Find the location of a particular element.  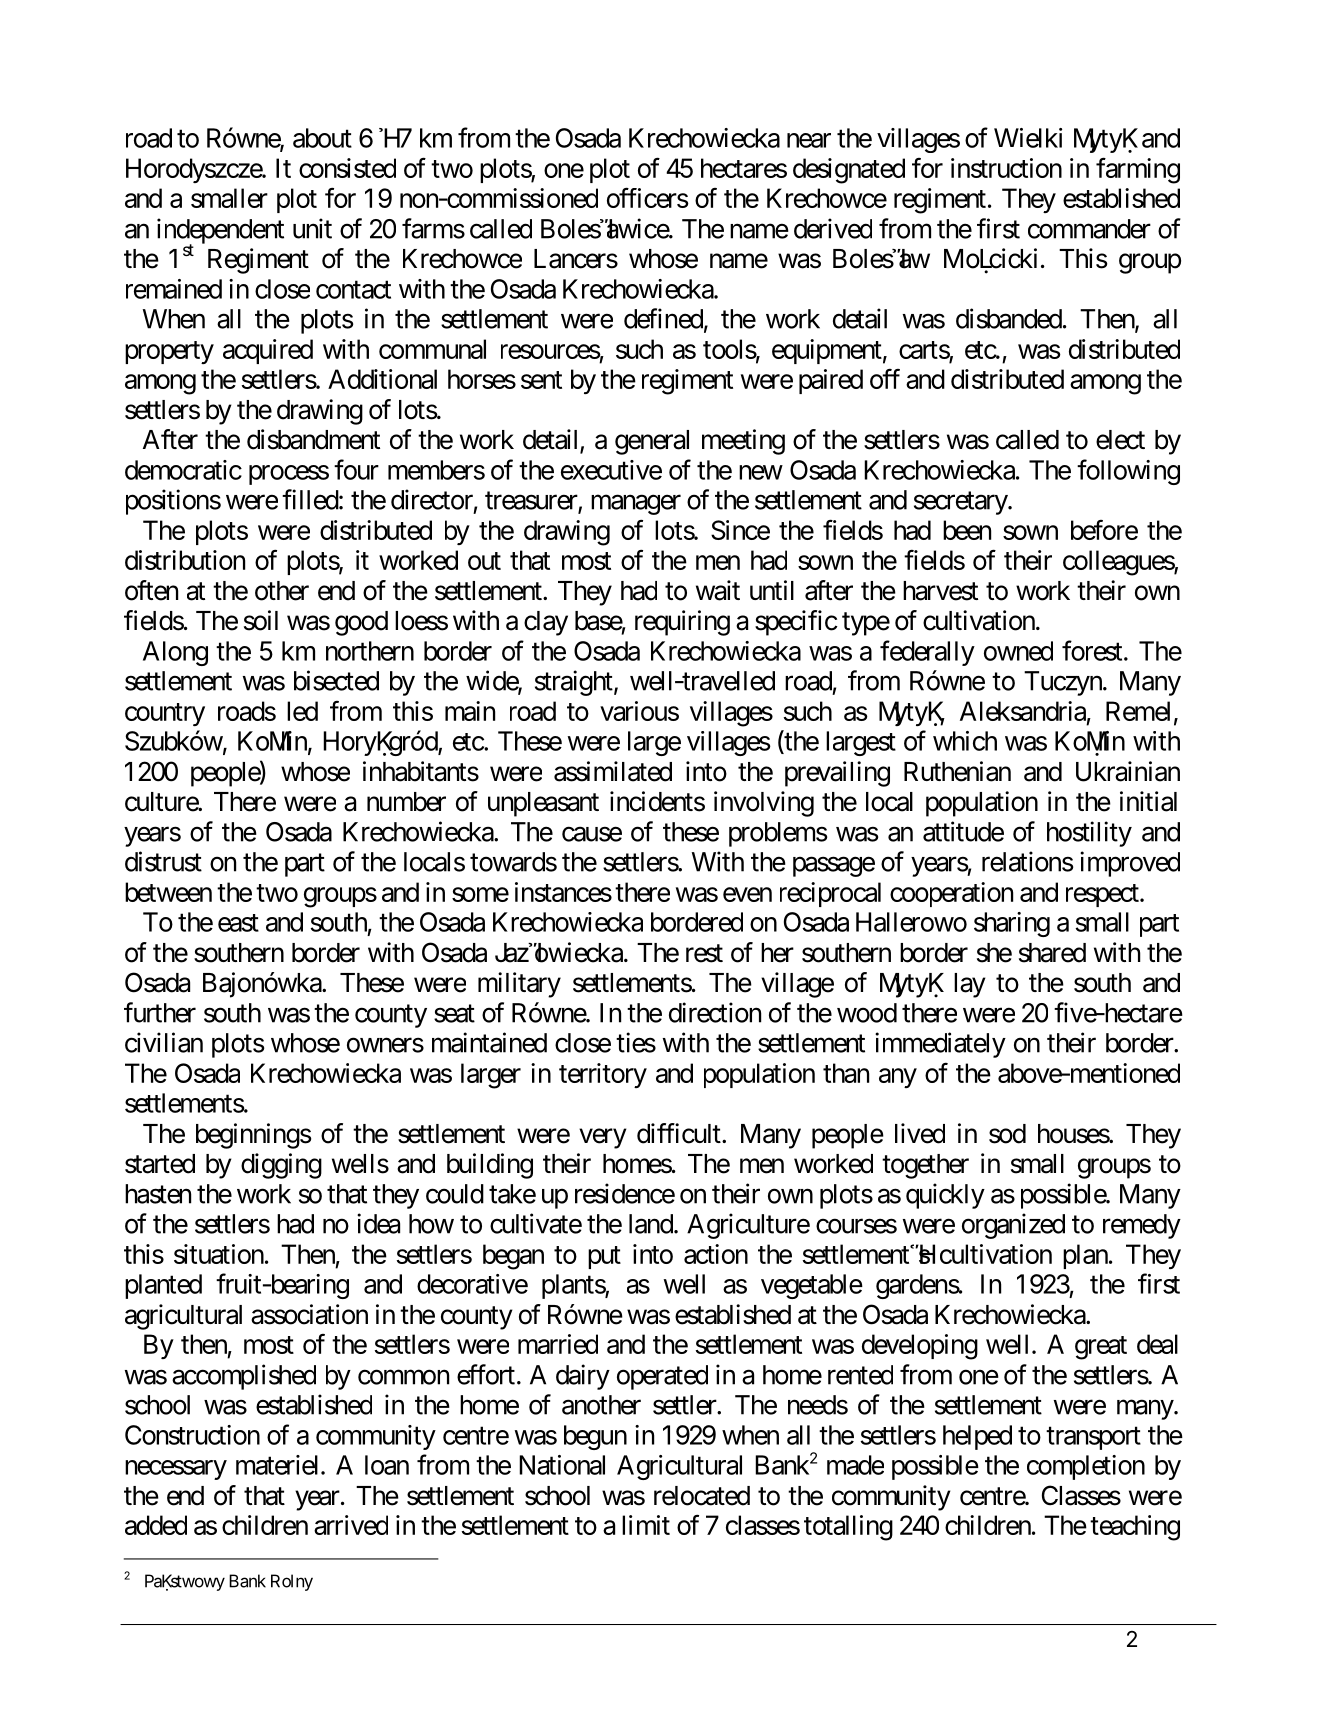

distrust is located at coordinates (163, 861).
